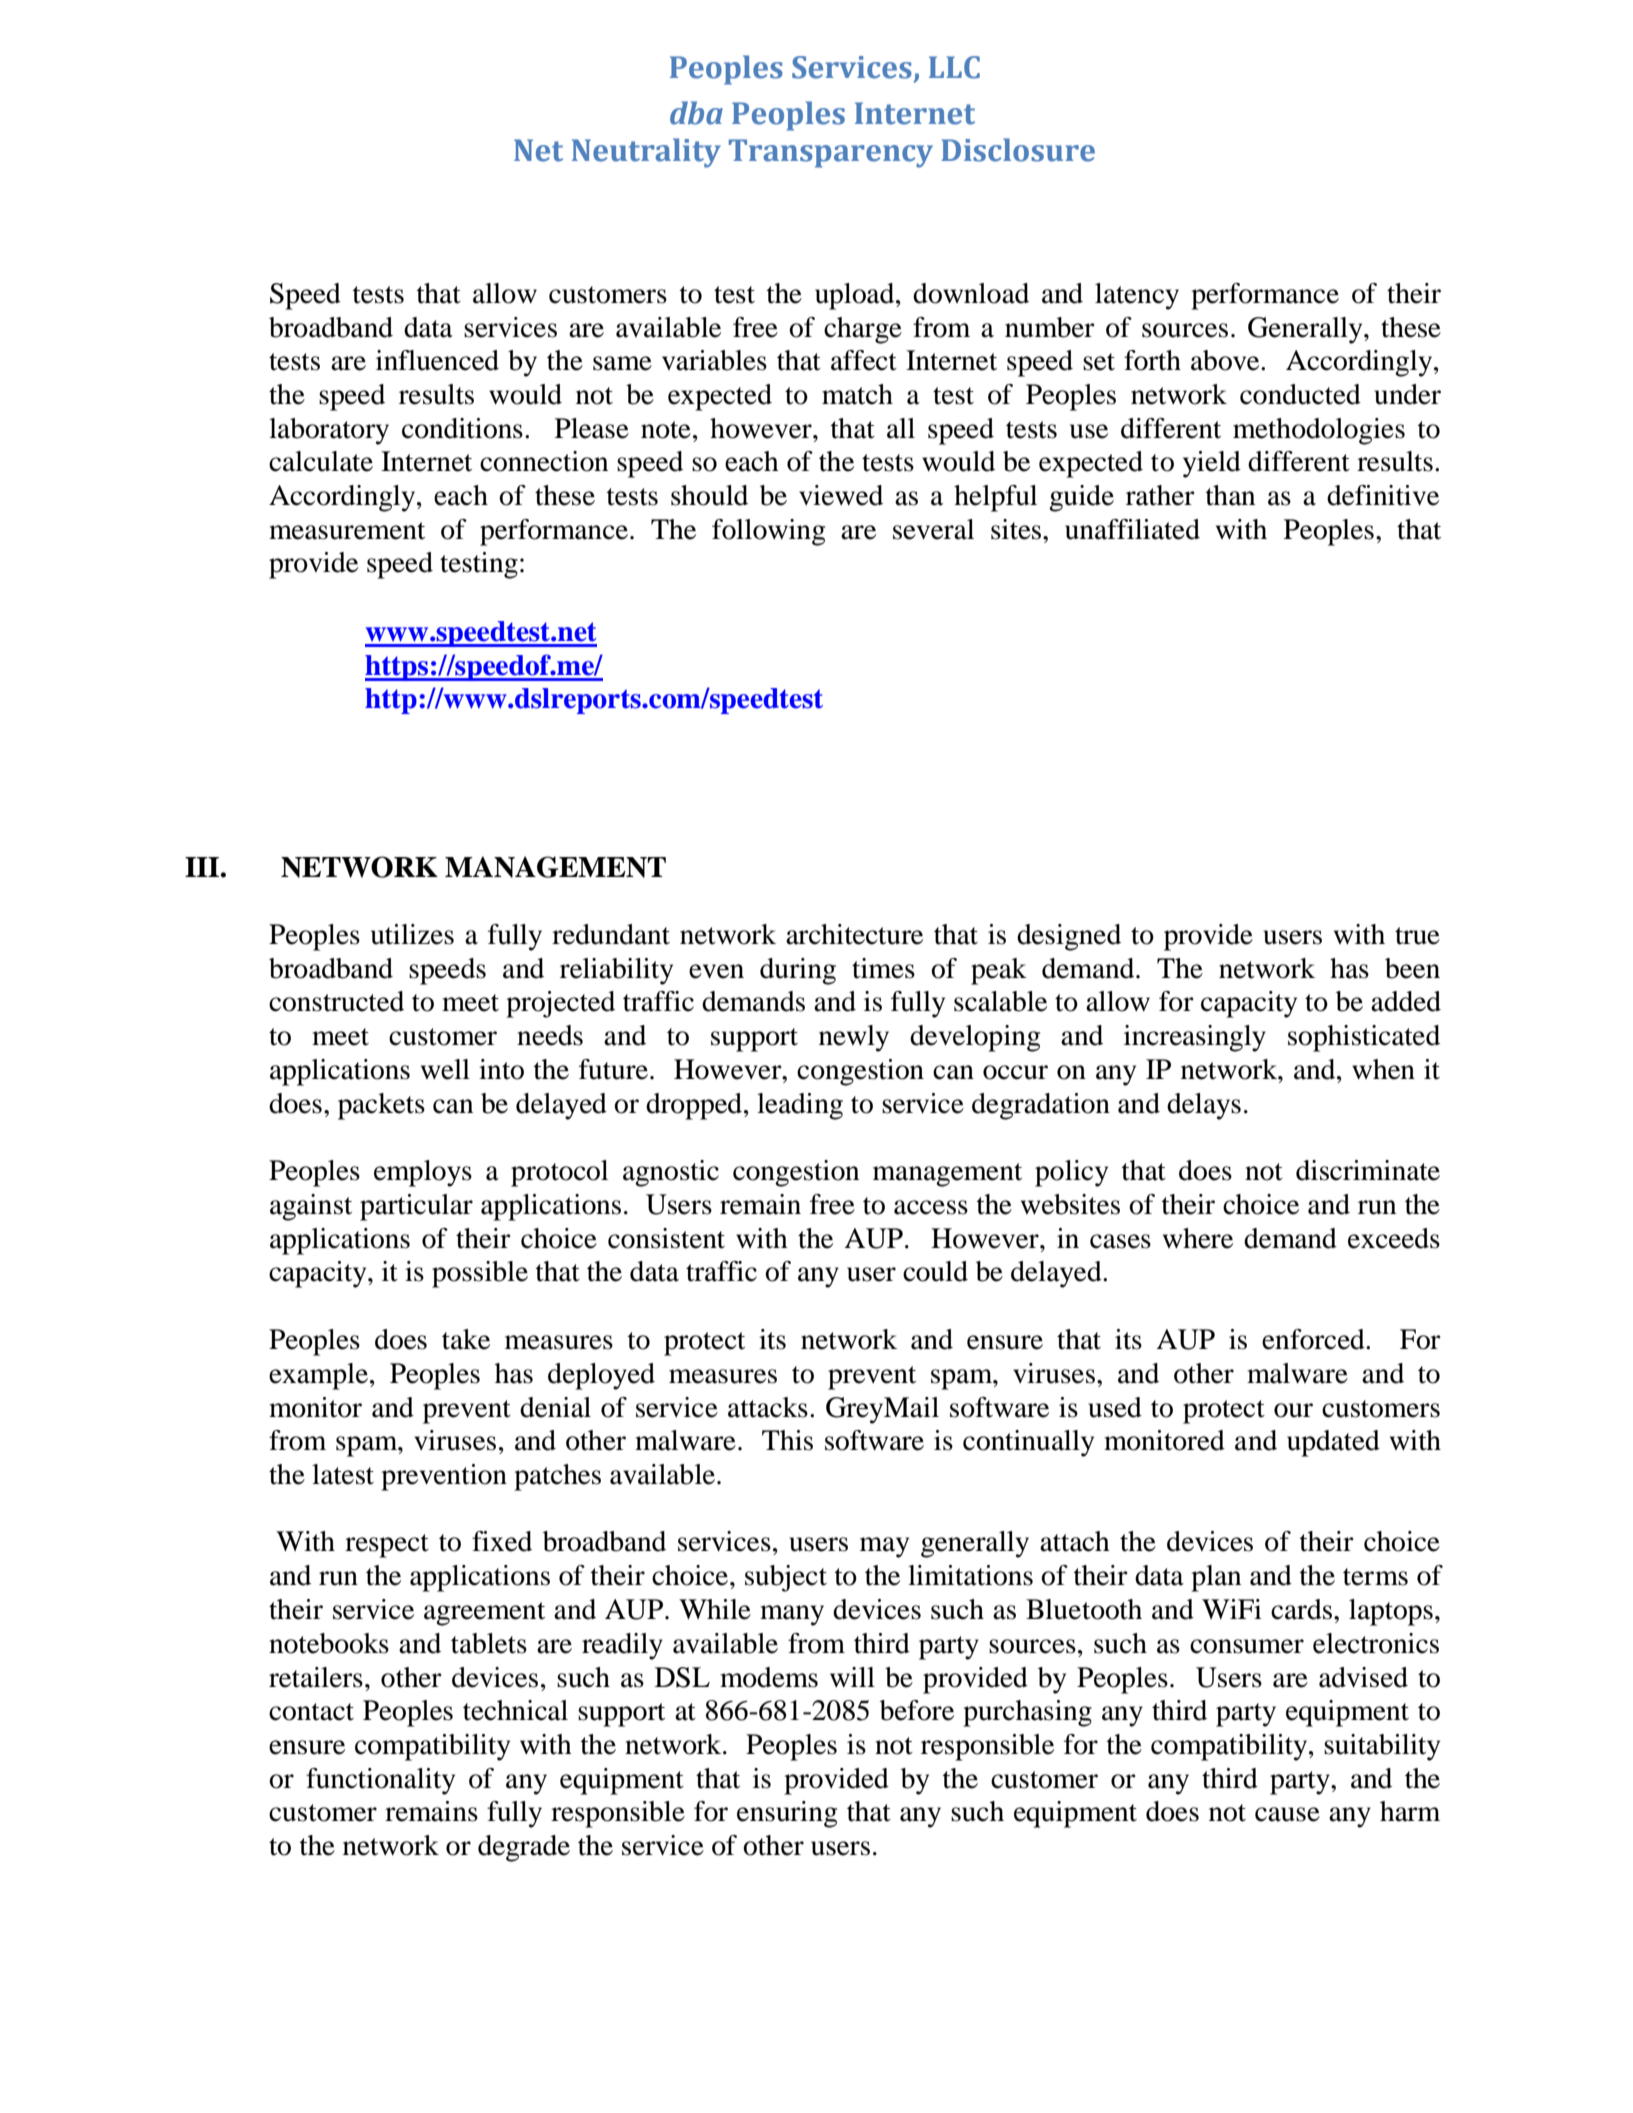  What do you see at coordinates (831, 153) in the image?
I see `Transparency` at bounding box center [831, 153].
